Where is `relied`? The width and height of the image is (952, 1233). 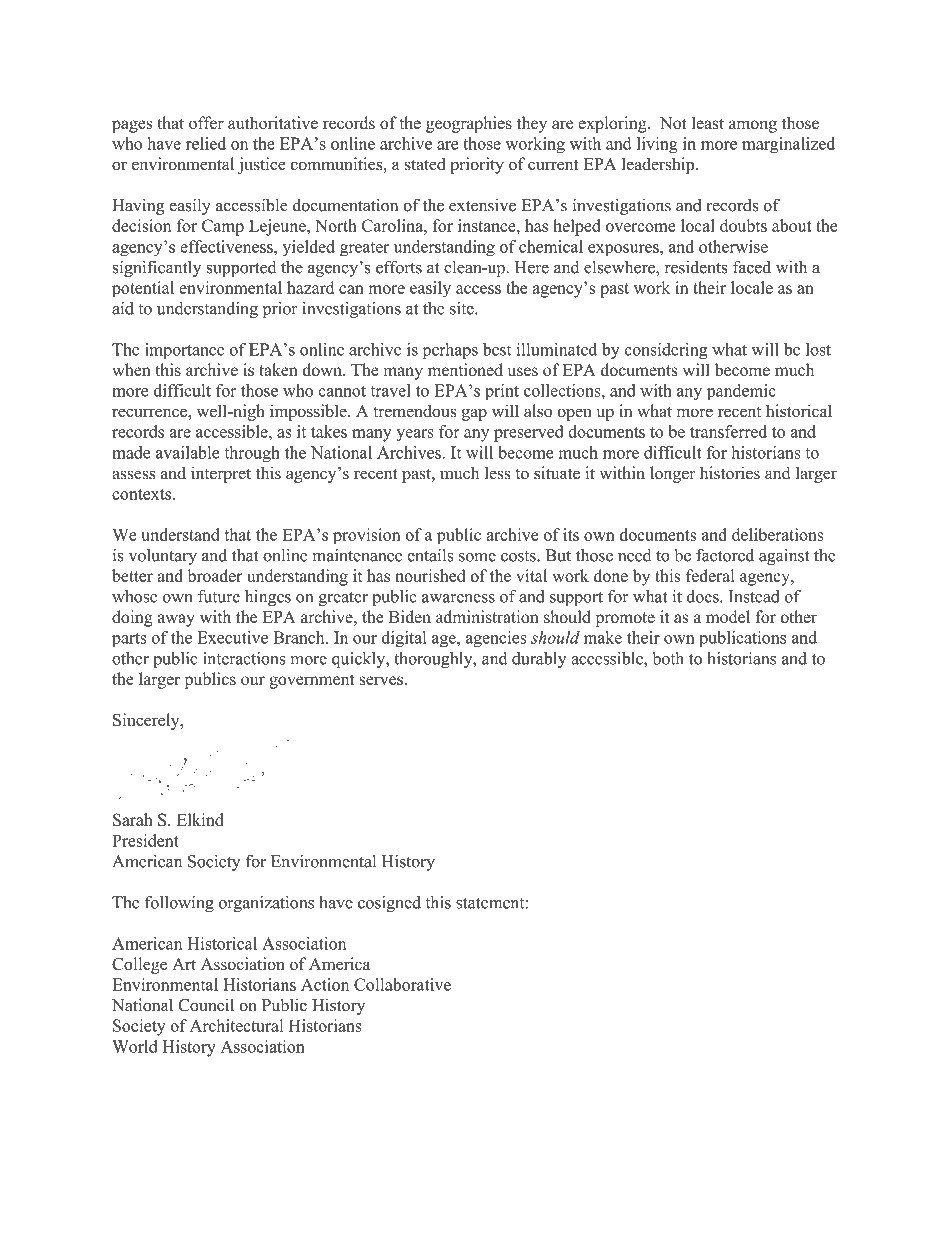 relied is located at coordinates (206, 143).
